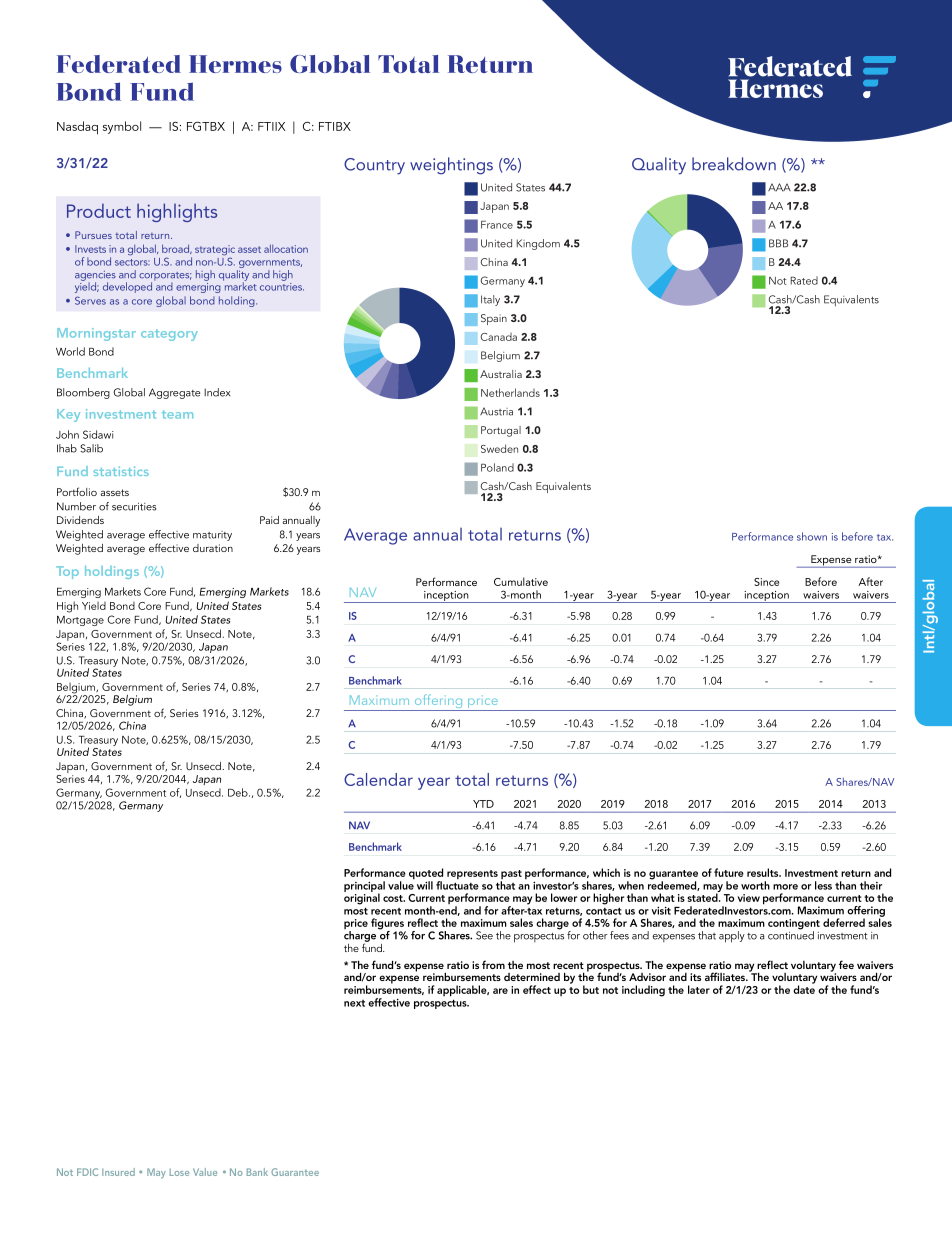  What do you see at coordinates (499, 448) in the screenshot?
I see `Sweden` at bounding box center [499, 448].
